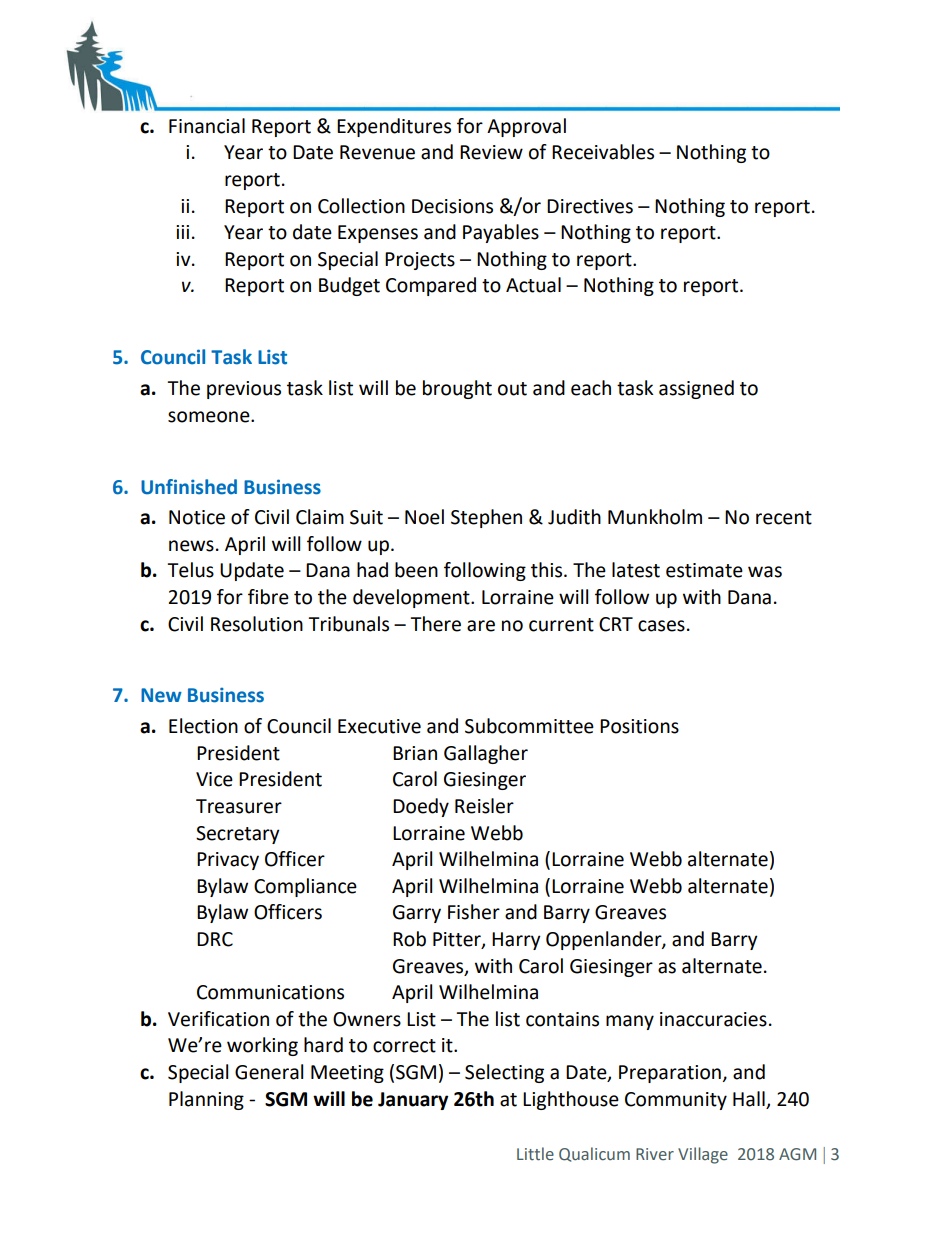 This image has width=952, height=1233. Describe the element at coordinates (713, 1019) in the image. I see `inaccuracies` at that location.
